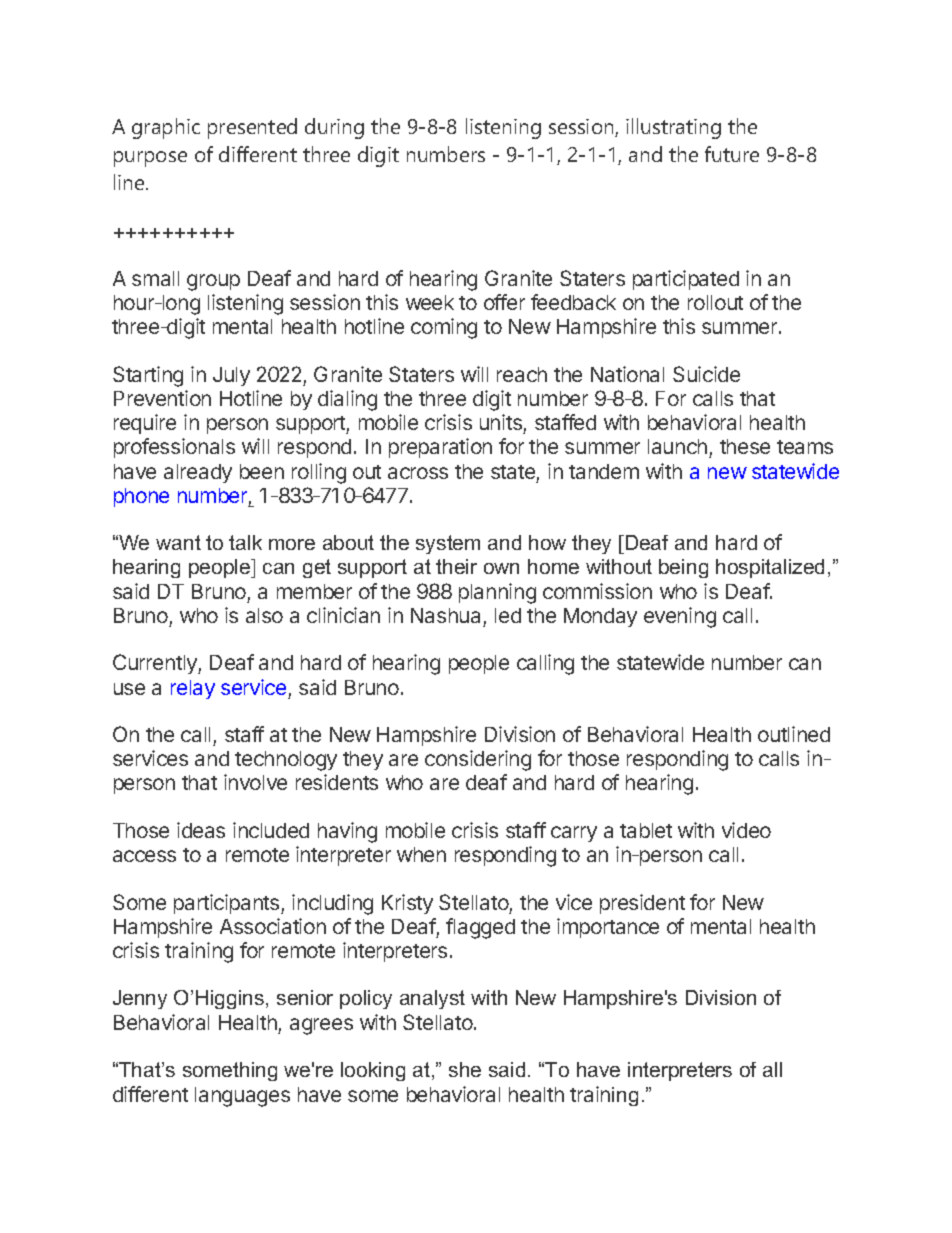  What do you see at coordinates (252, 128) in the screenshot?
I see `presented` at bounding box center [252, 128].
